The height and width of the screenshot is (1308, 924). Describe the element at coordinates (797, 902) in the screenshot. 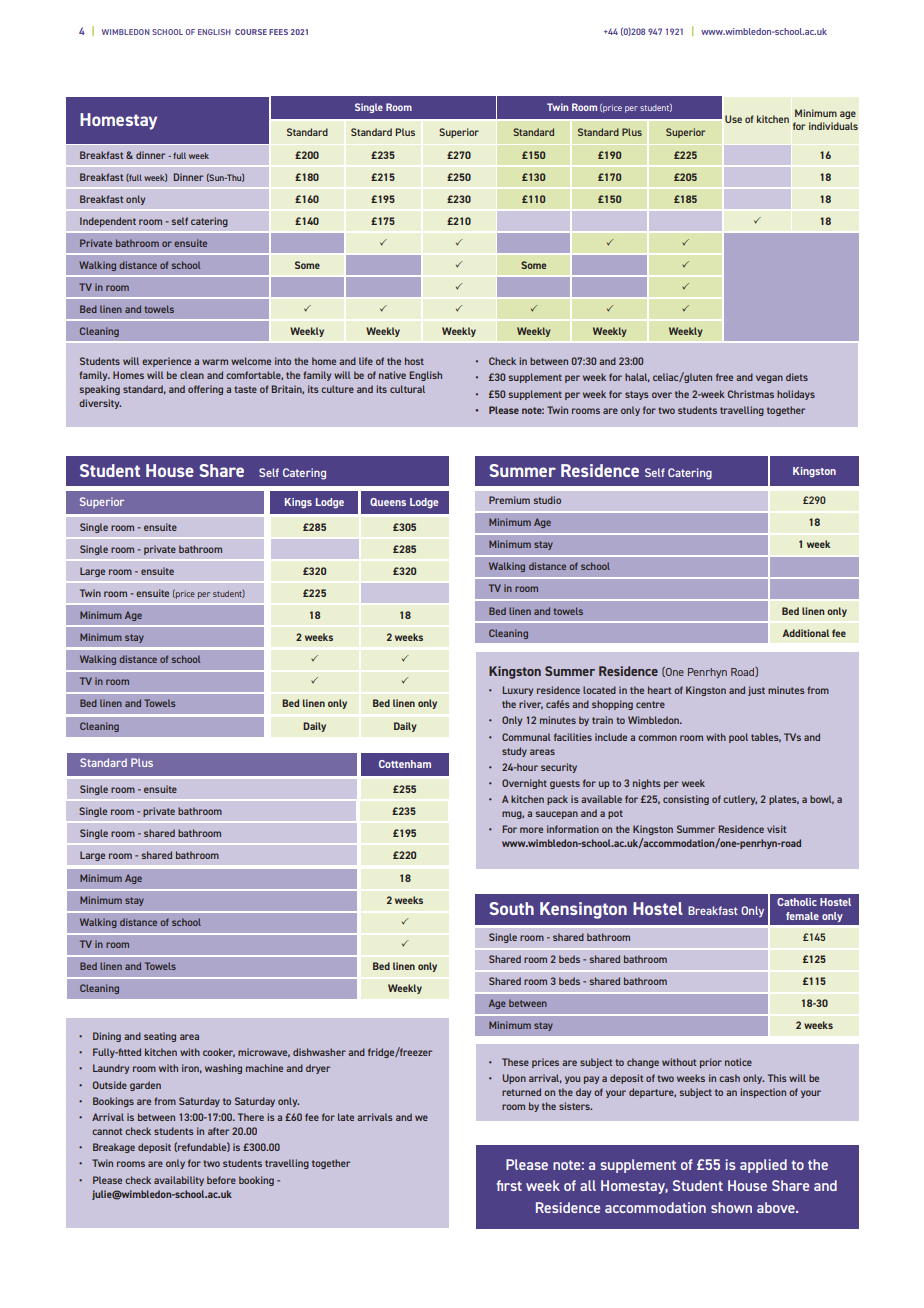

I see `Catholic` at that location.
